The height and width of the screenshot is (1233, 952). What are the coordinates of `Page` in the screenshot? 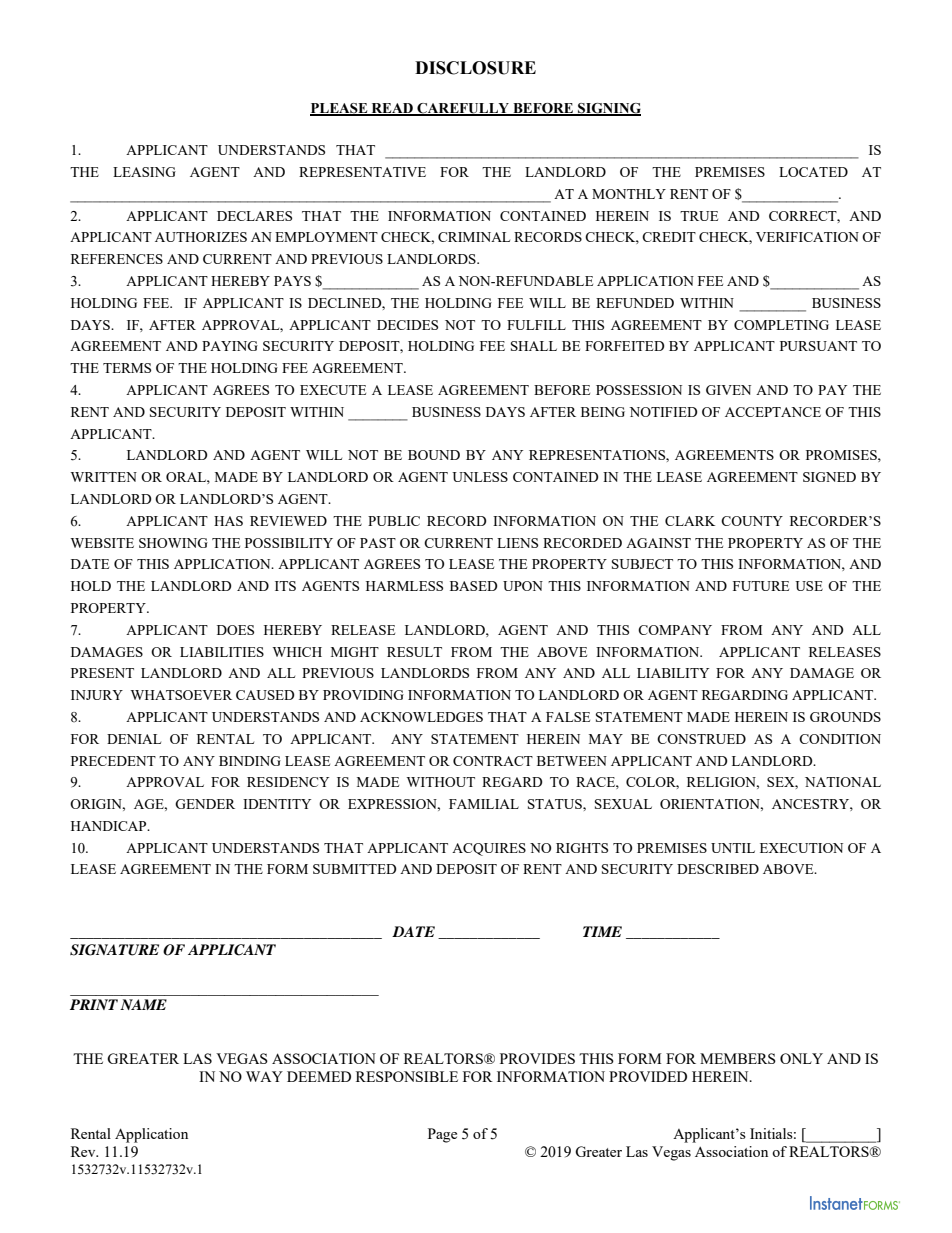 It's located at (442, 1135).
